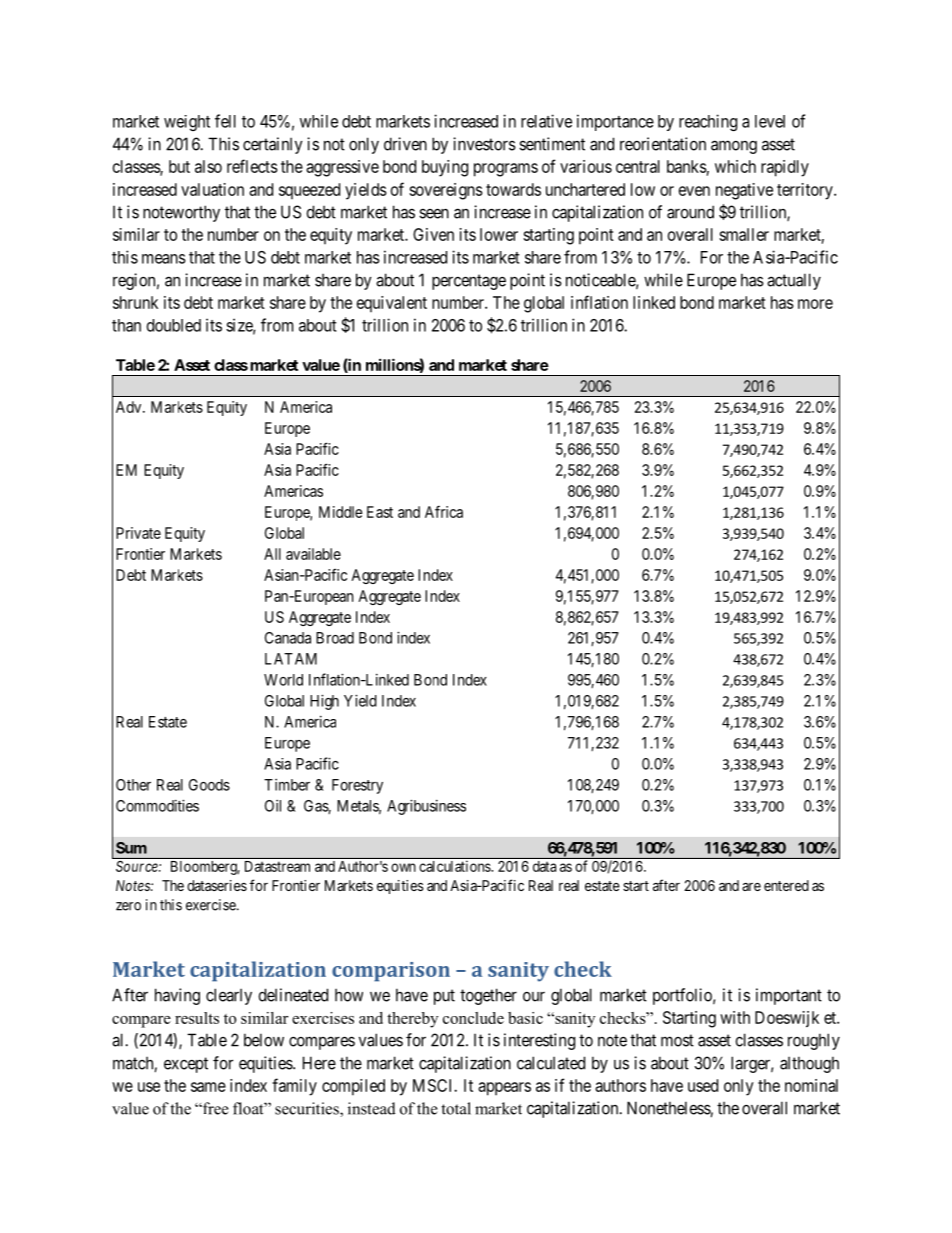  What do you see at coordinates (794, 281) in the image?
I see `actually` at bounding box center [794, 281].
